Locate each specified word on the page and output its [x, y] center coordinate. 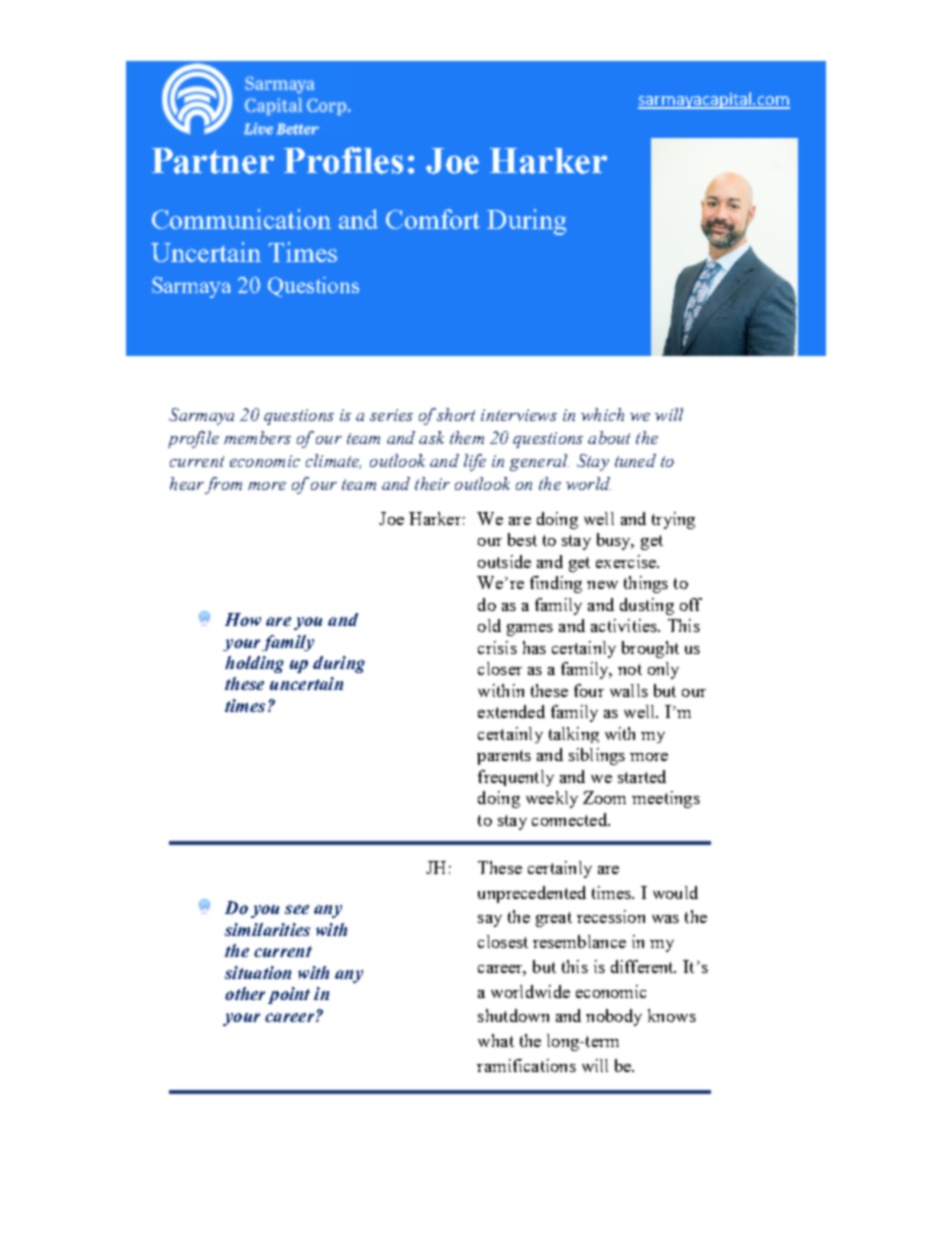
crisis [497, 647]
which [602, 414]
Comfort [433, 219]
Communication [241, 219]
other [245, 993]
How [243, 619]
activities [625, 625]
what [496, 1040]
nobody [614, 1017]
